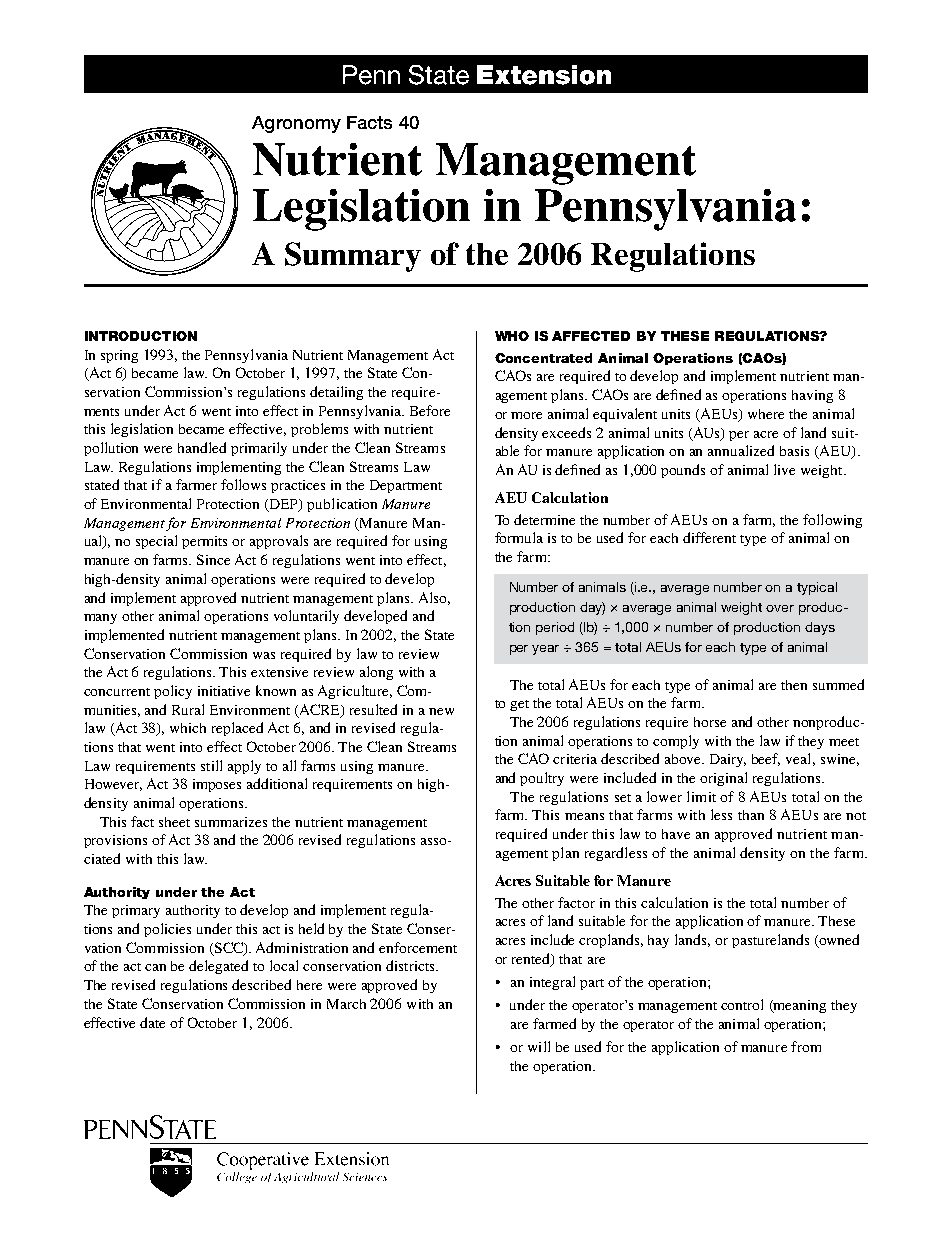 The width and height of the screenshot is (952, 1233). I want to click on annualized, so click(741, 450).
